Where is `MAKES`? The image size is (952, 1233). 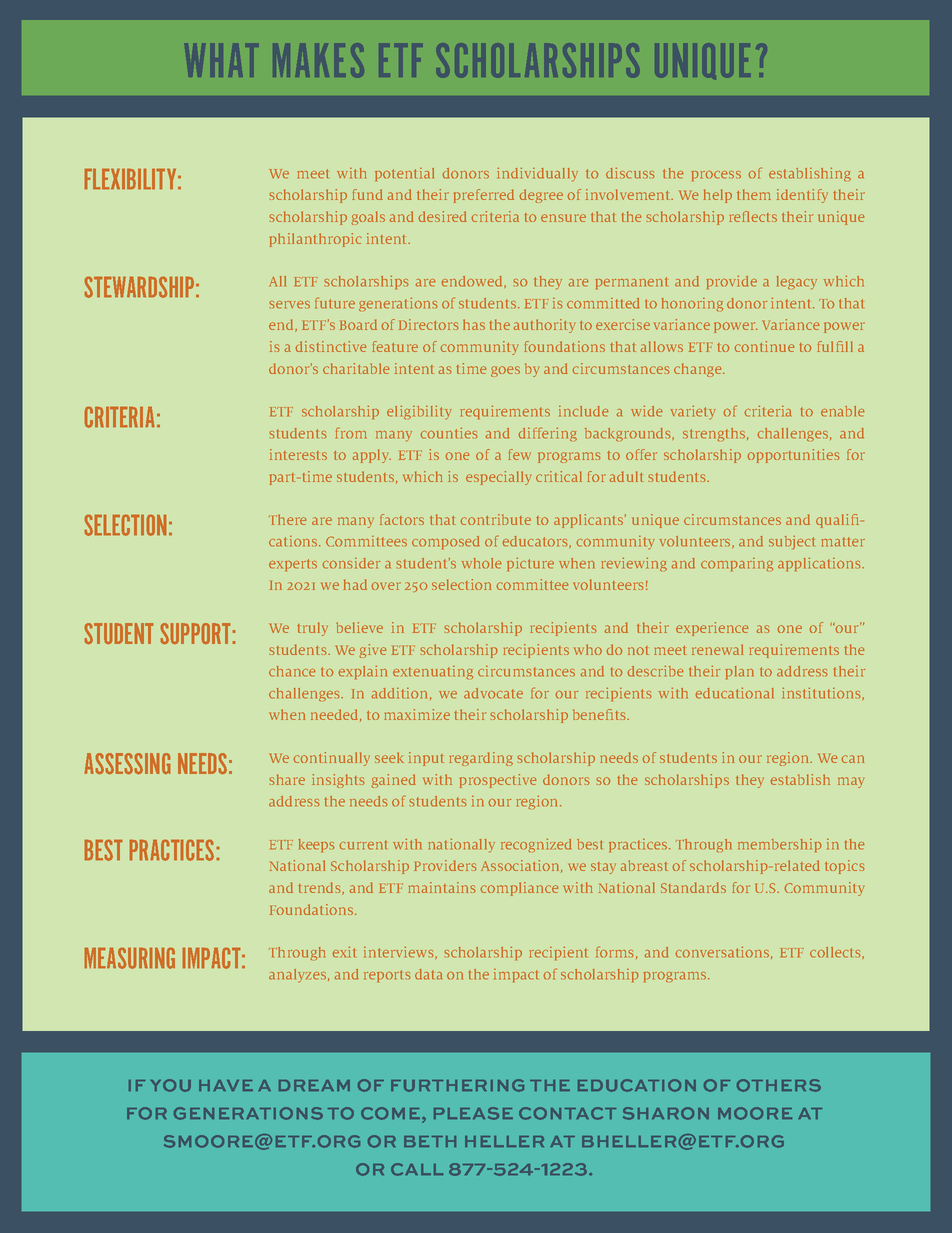 MAKES is located at coordinates (317, 61).
